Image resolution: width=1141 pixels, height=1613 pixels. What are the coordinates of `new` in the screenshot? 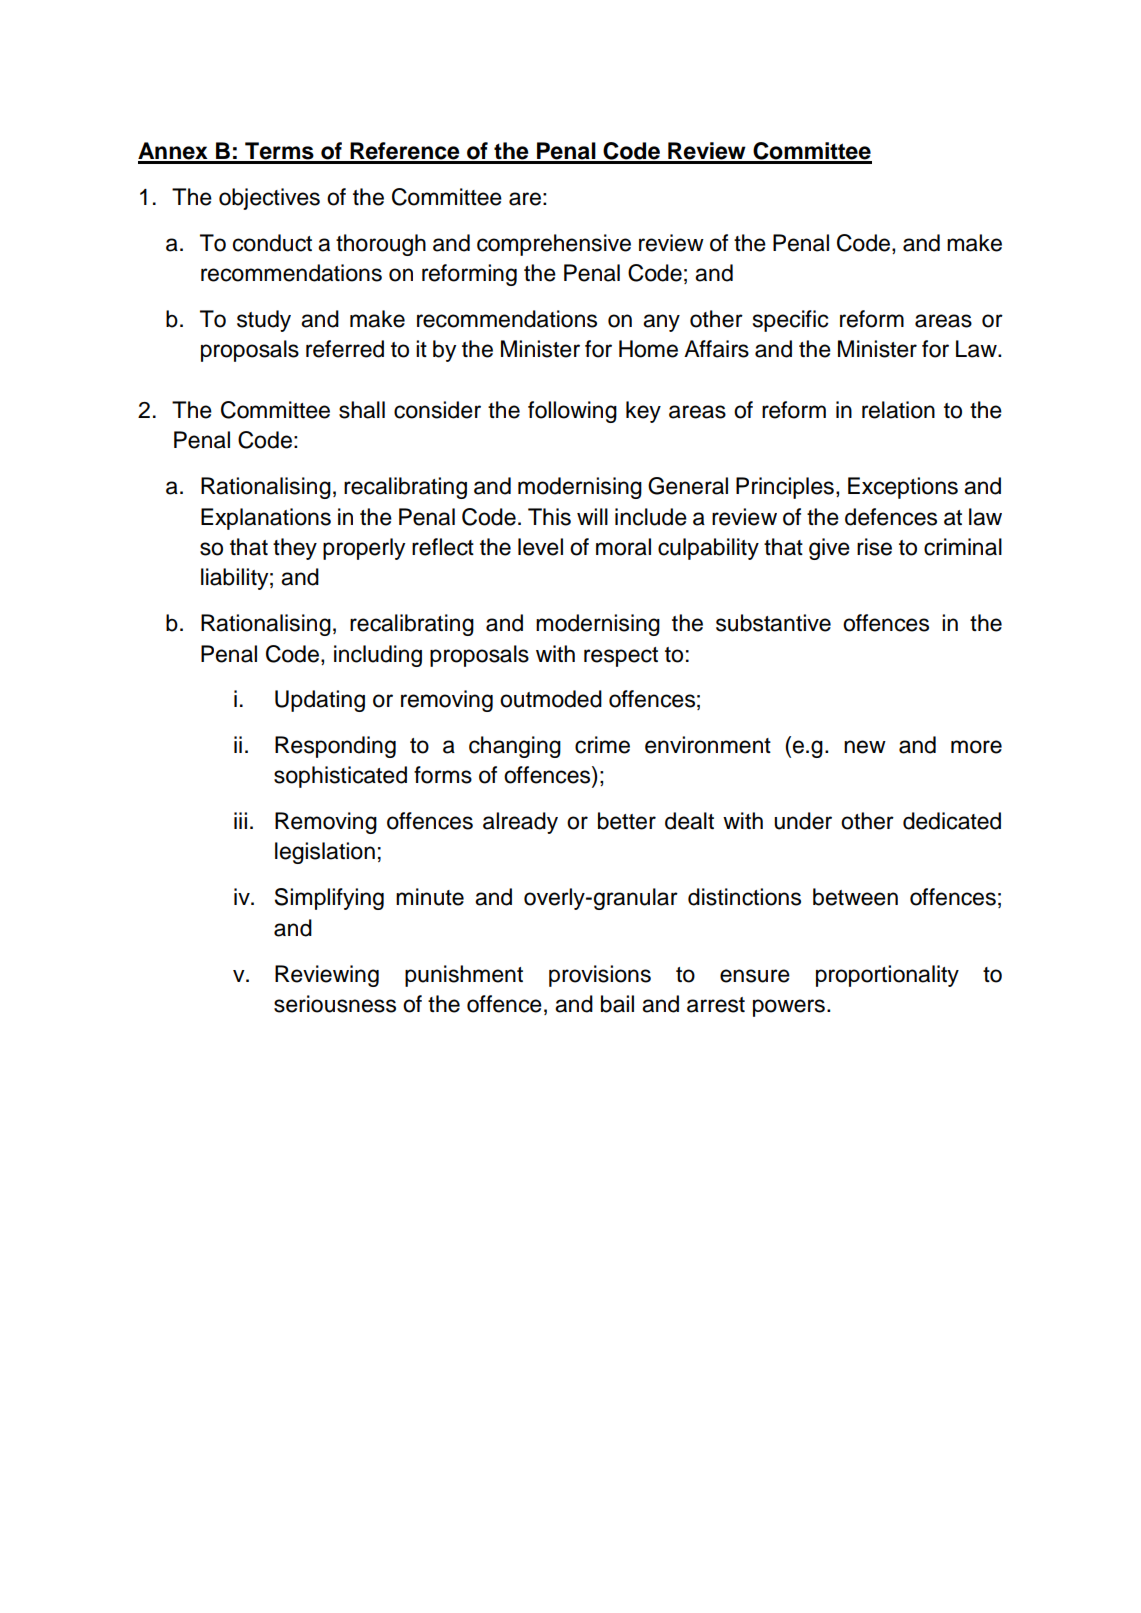 It's located at (865, 747).
